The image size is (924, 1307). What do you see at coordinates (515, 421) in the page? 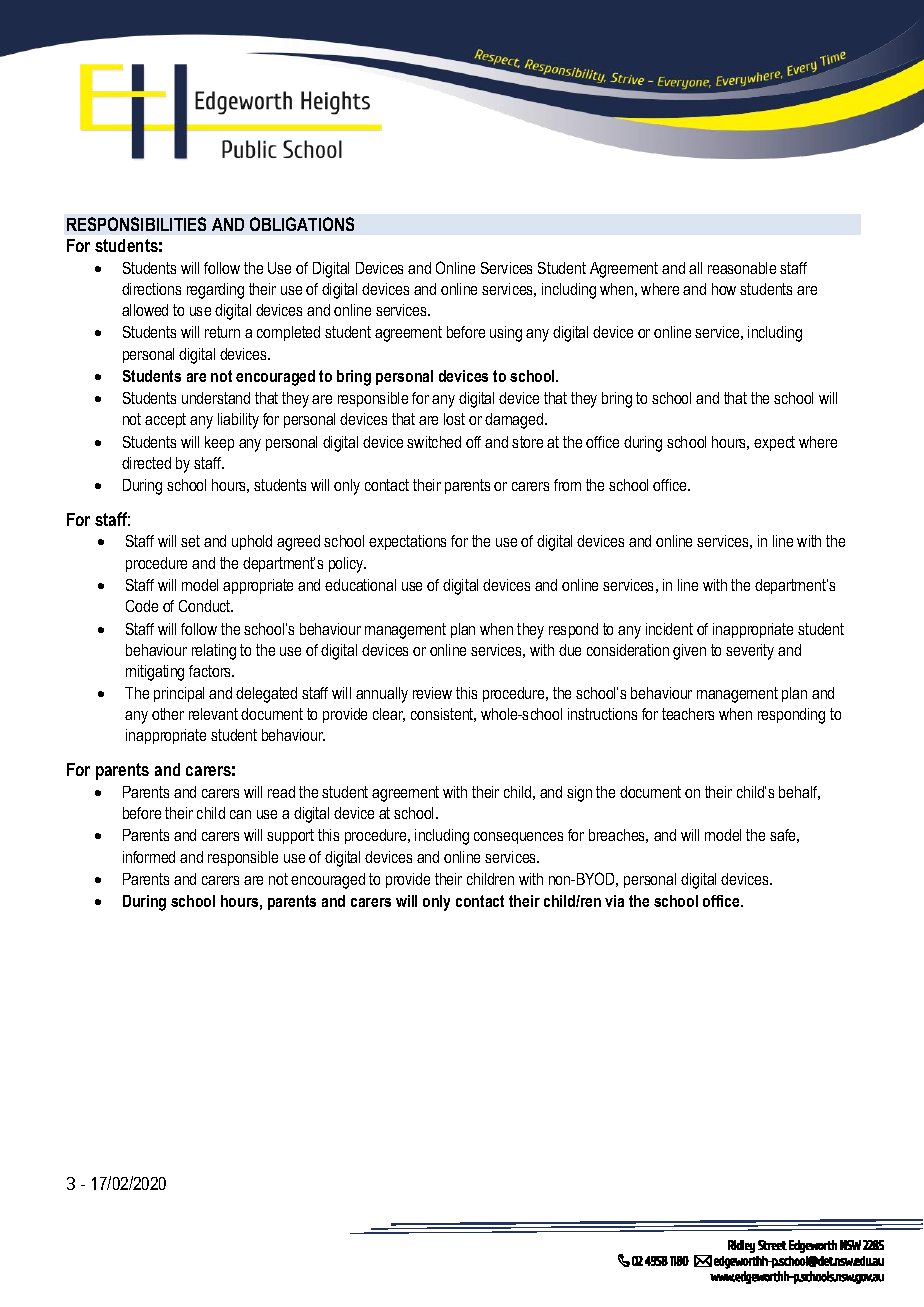
I see `damaged` at bounding box center [515, 421].
